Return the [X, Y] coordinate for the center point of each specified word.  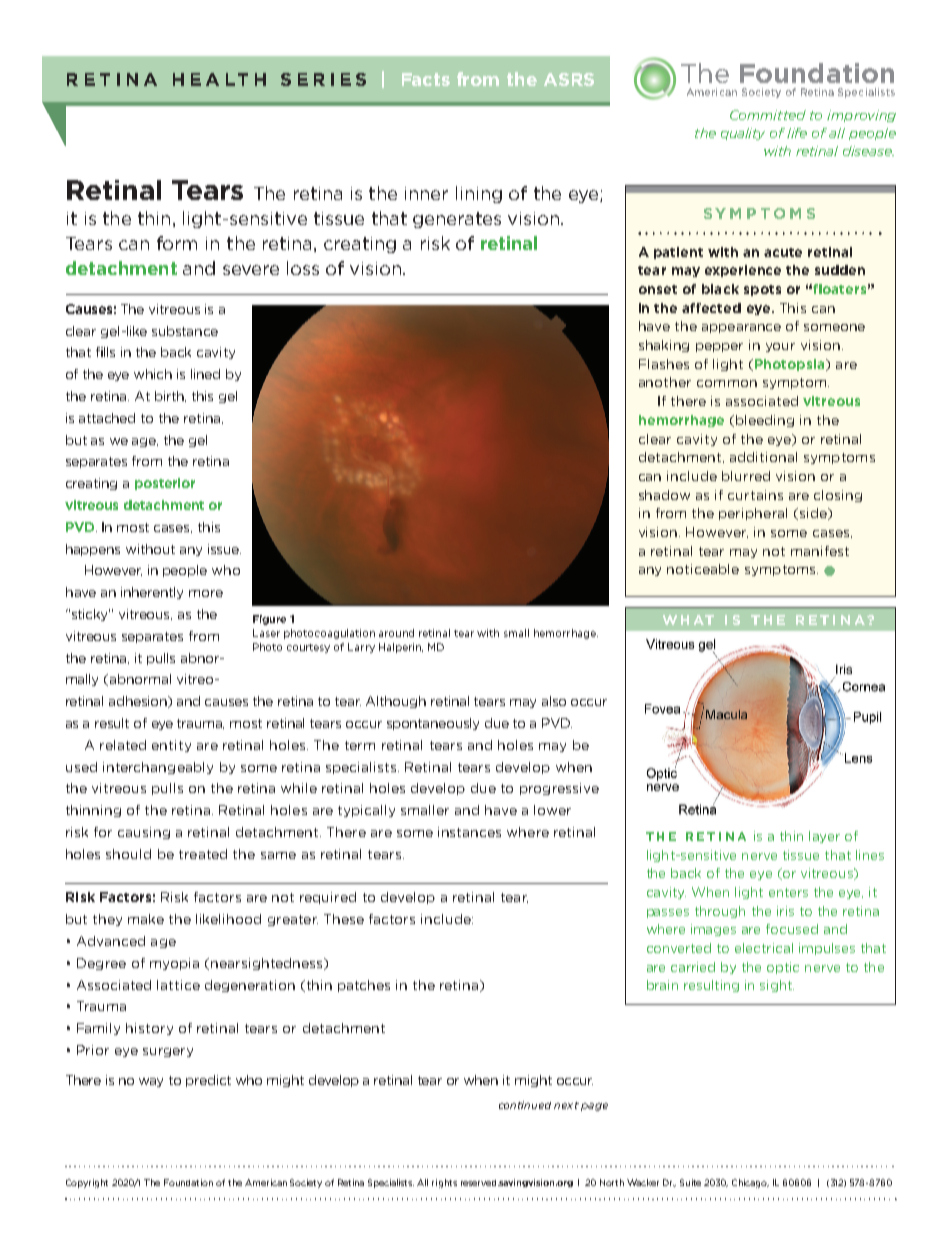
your [780, 347]
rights [444, 1183]
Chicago [750, 1183]
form [177, 243]
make [146, 919]
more [206, 593]
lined [205, 374]
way [151, 1082]
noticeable [703, 569]
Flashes [664, 364]
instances [469, 832]
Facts [426, 79]
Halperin [401, 648]
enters [788, 892]
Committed [768, 115]
